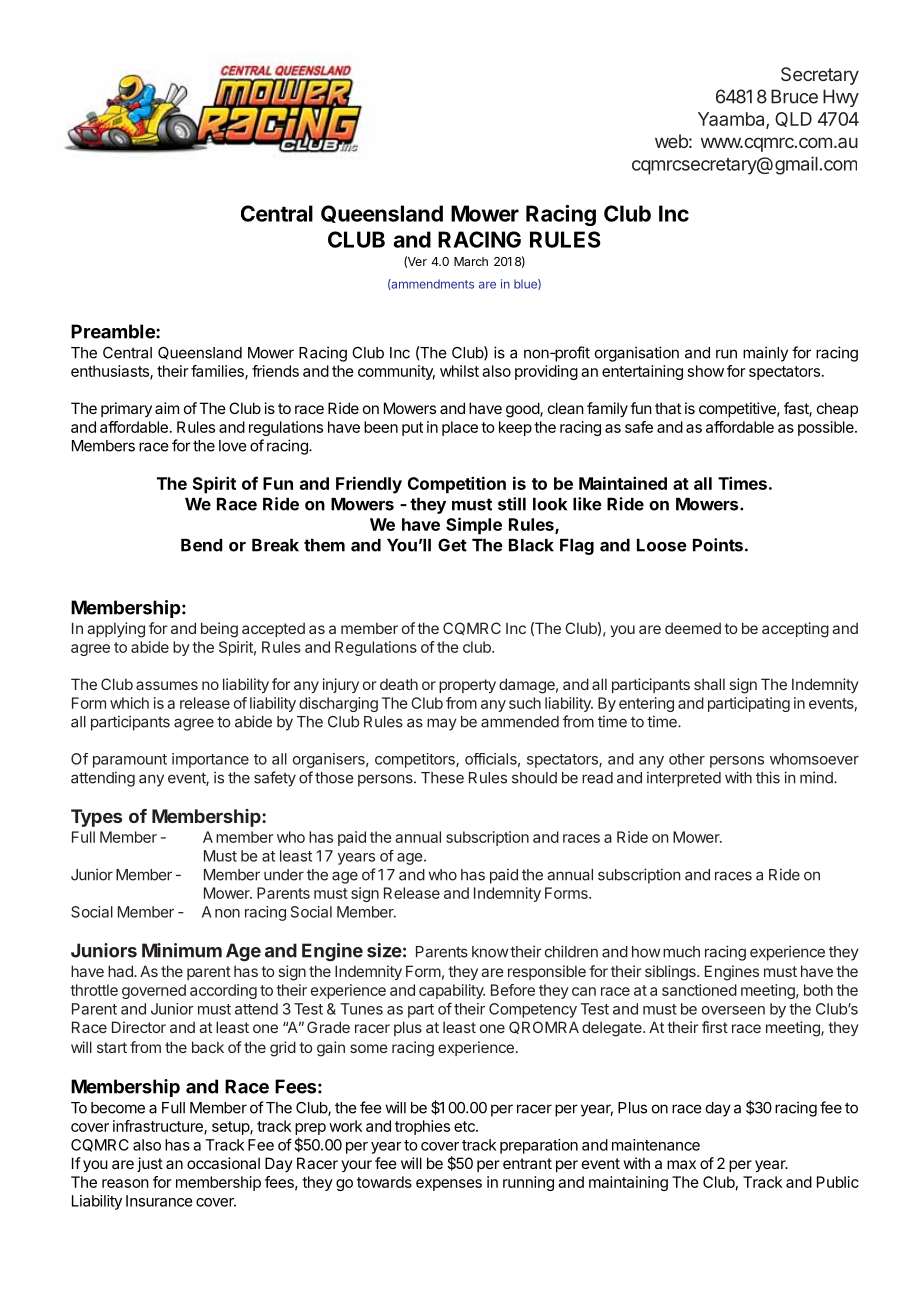 This image has width=924, height=1308. I want to click on this, so click(768, 777).
